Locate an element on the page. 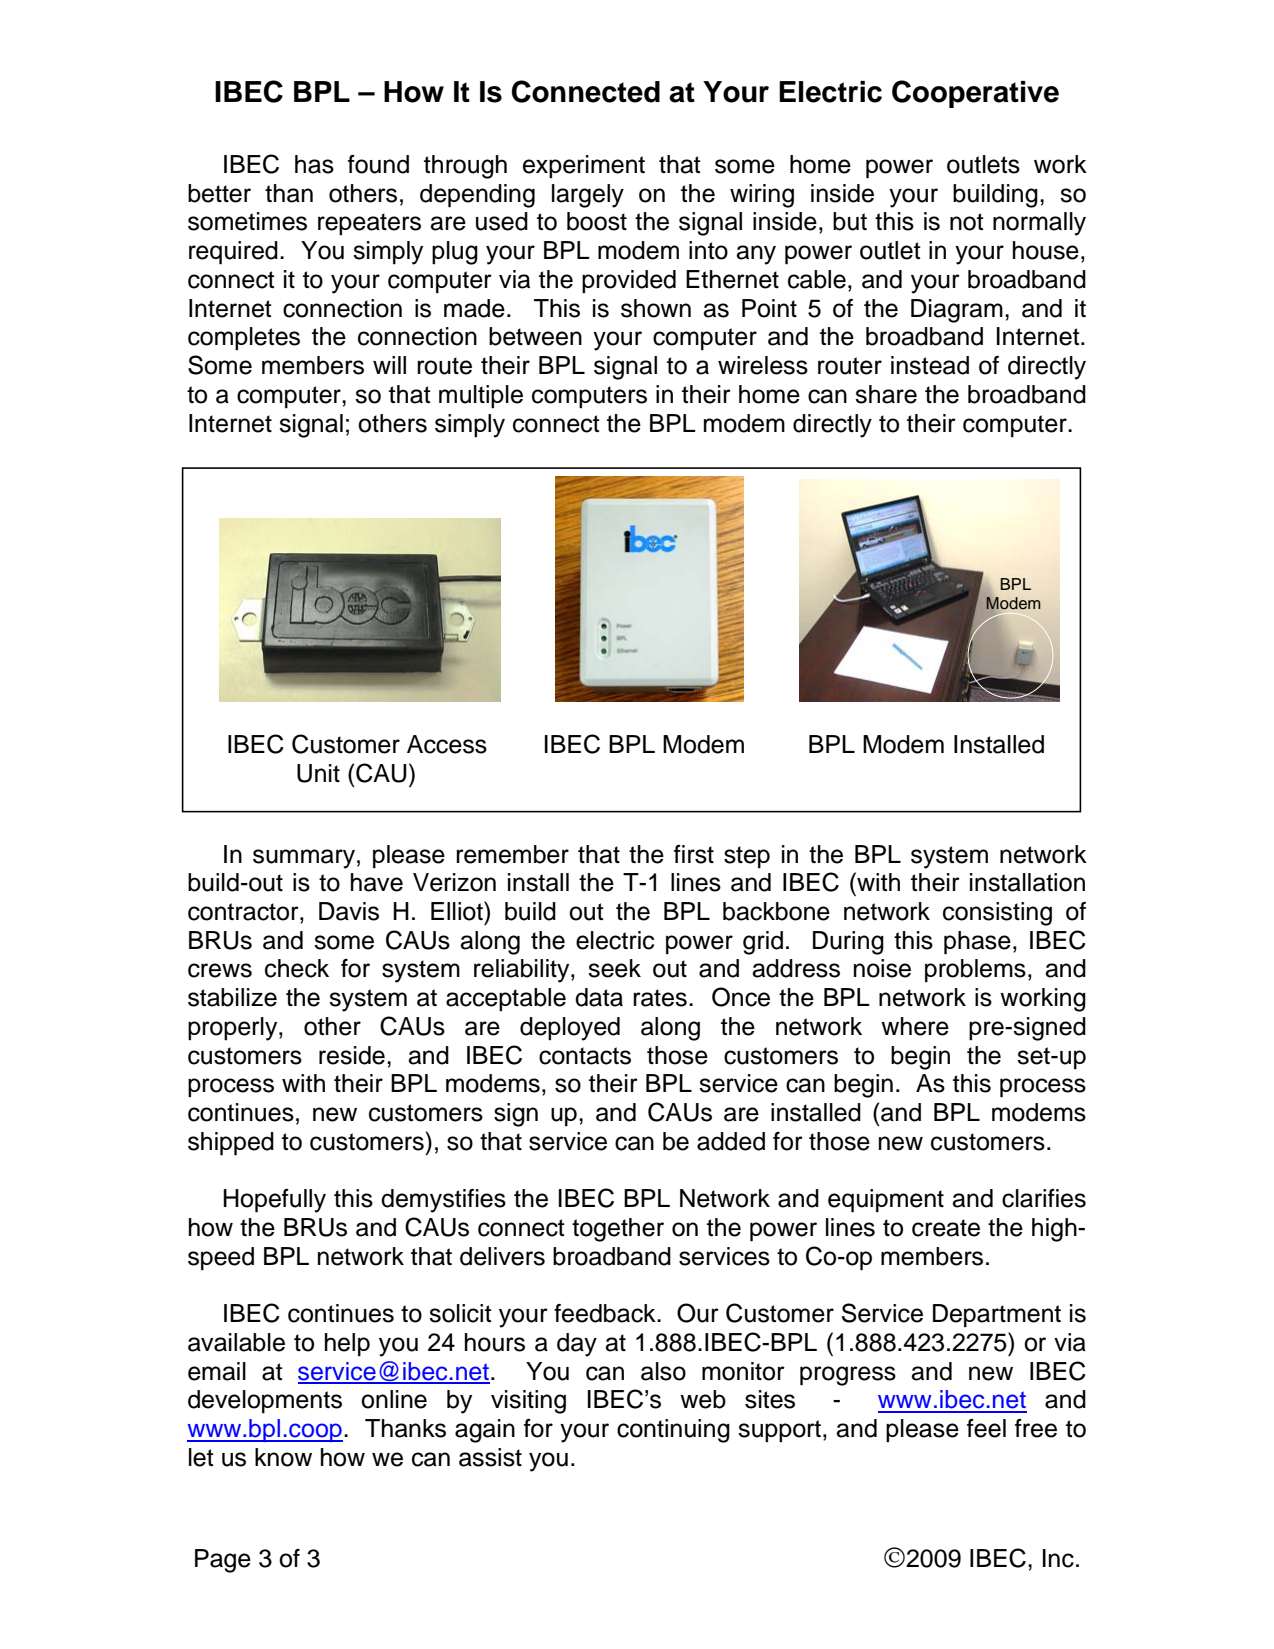  continuing is located at coordinates (673, 1431).
